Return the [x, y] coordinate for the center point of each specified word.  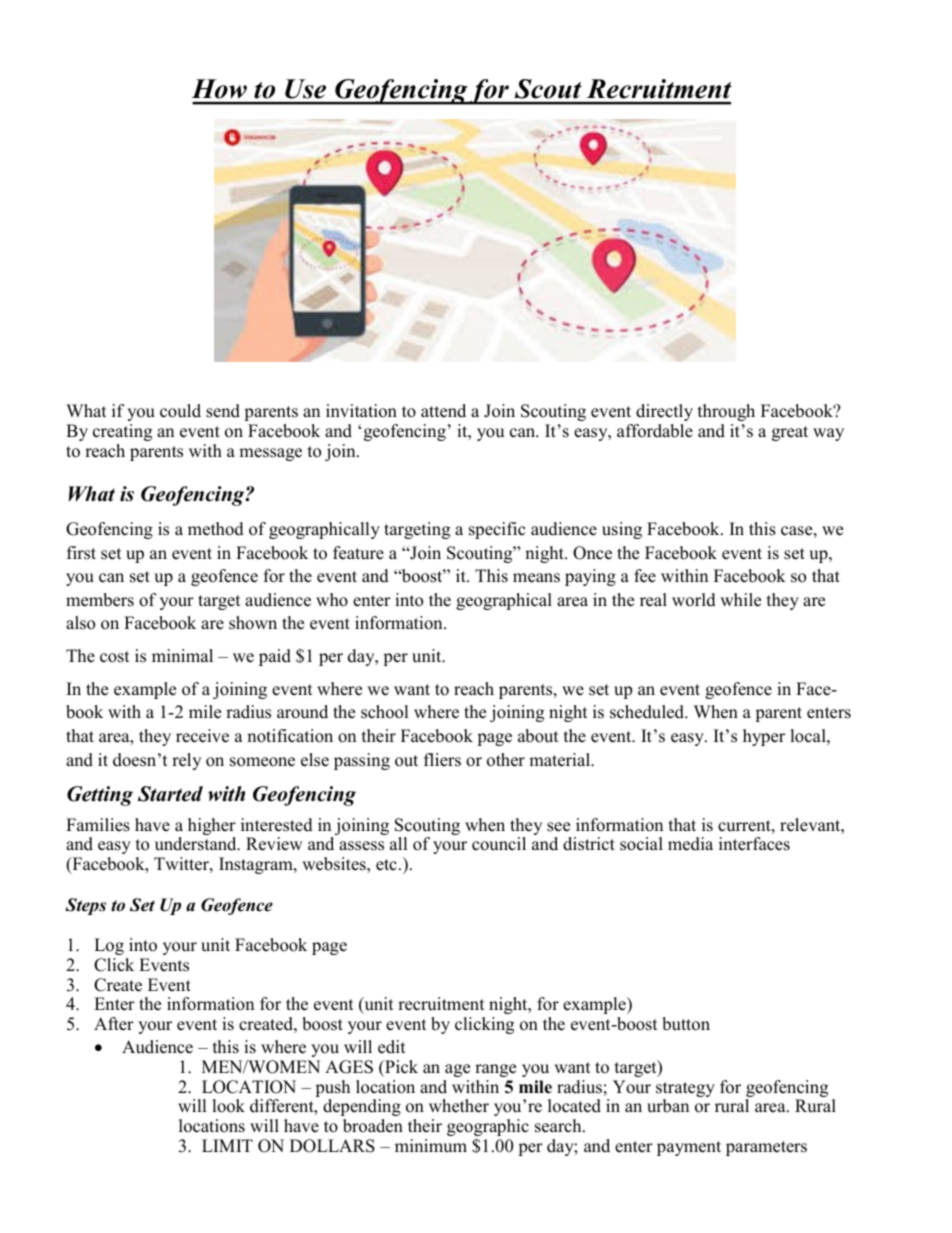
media [690, 844]
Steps [85, 906]
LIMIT [227, 1145]
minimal [182, 655]
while [740, 600]
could [180, 411]
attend [443, 411]
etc [386, 865]
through [726, 412]
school [385, 712]
